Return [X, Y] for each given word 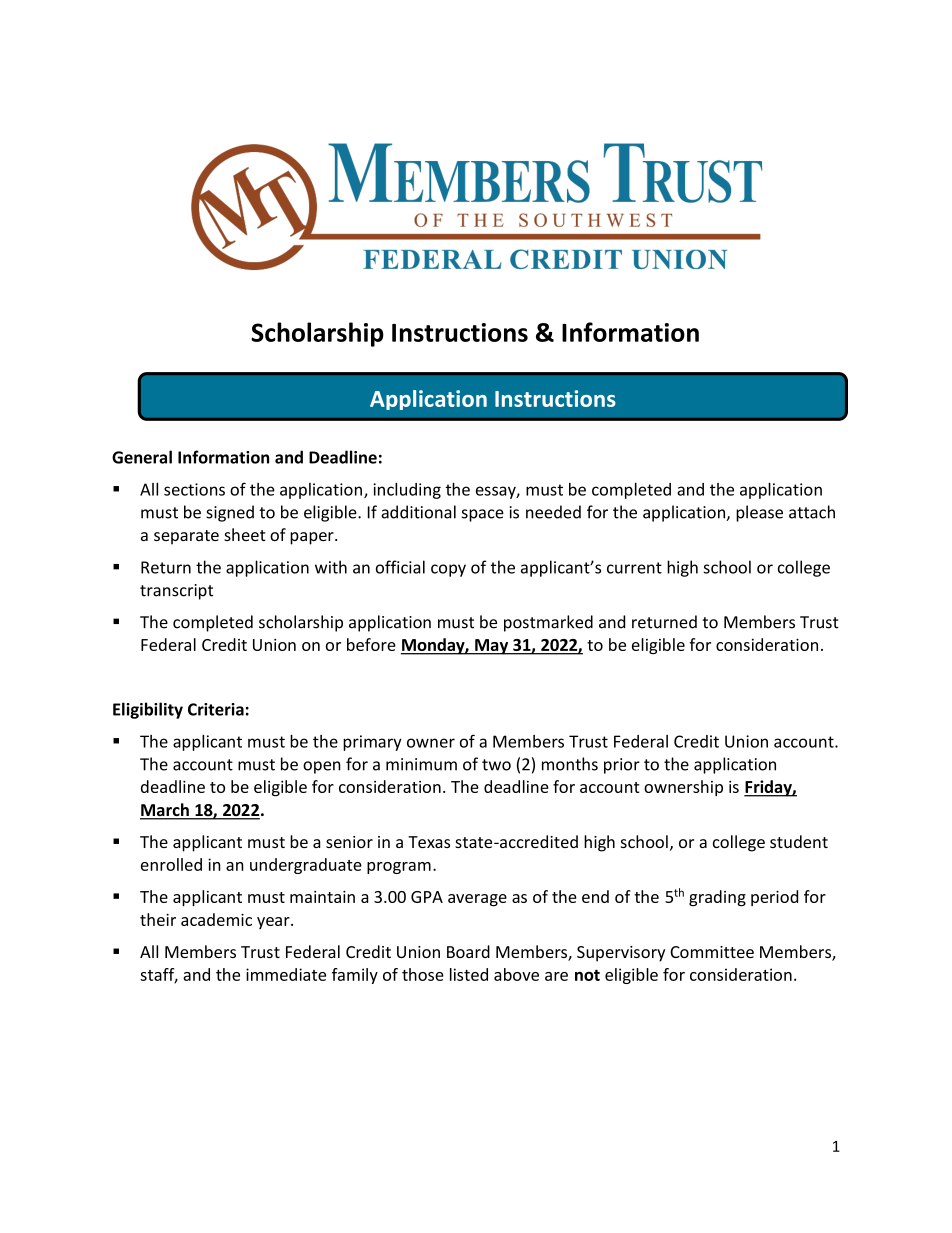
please [759, 513]
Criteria [216, 709]
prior [622, 766]
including [407, 491]
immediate [286, 974]
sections [194, 489]
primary [372, 743]
